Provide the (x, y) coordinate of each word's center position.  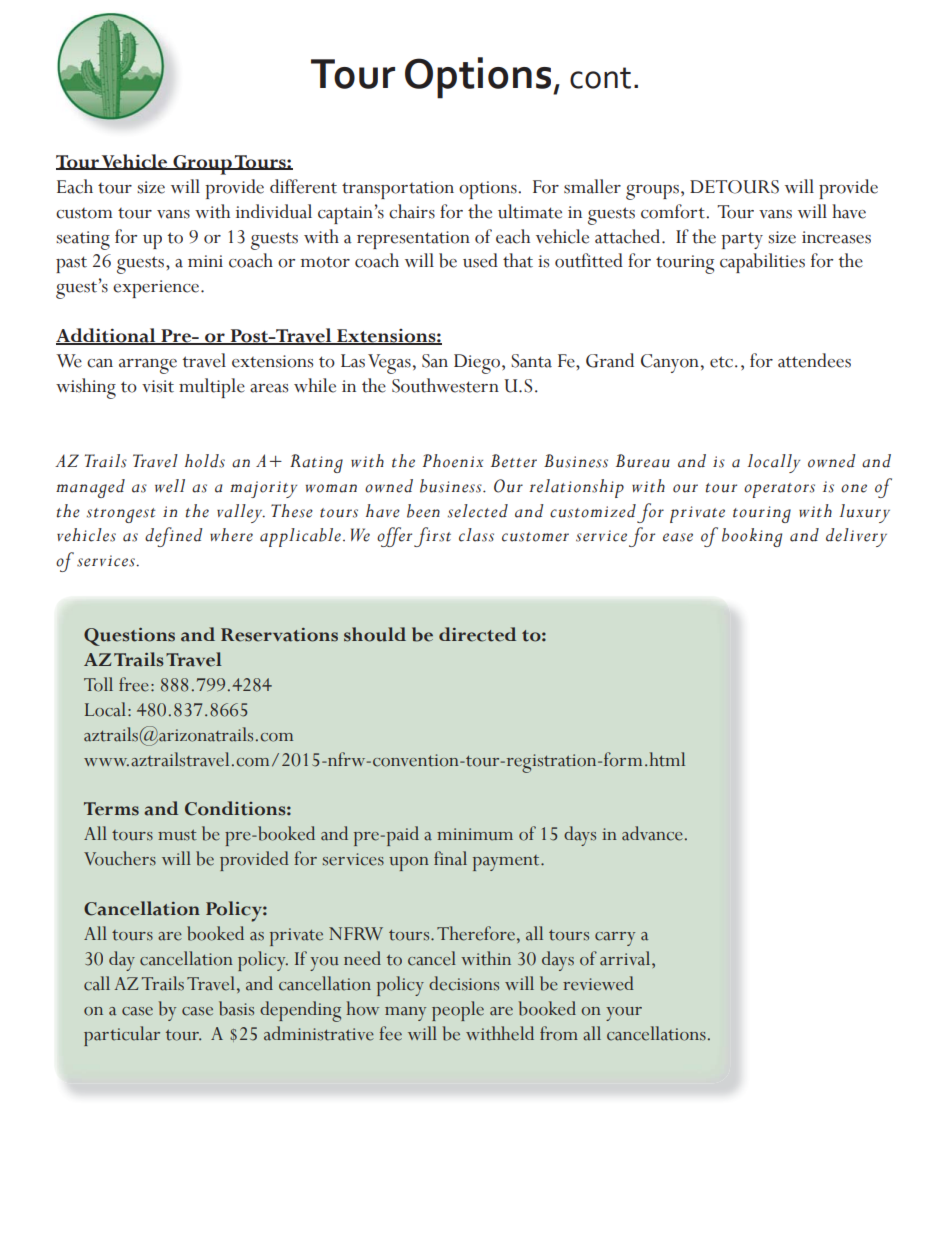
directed (477, 634)
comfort (674, 211)
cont (600, 78)
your (624, 1014)
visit (158, 386)
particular (122, 1036)
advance (652, 833)
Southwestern (445, 385)
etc (721, 362)
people (458, 1011)
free (134, 684)
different (303, 186)
